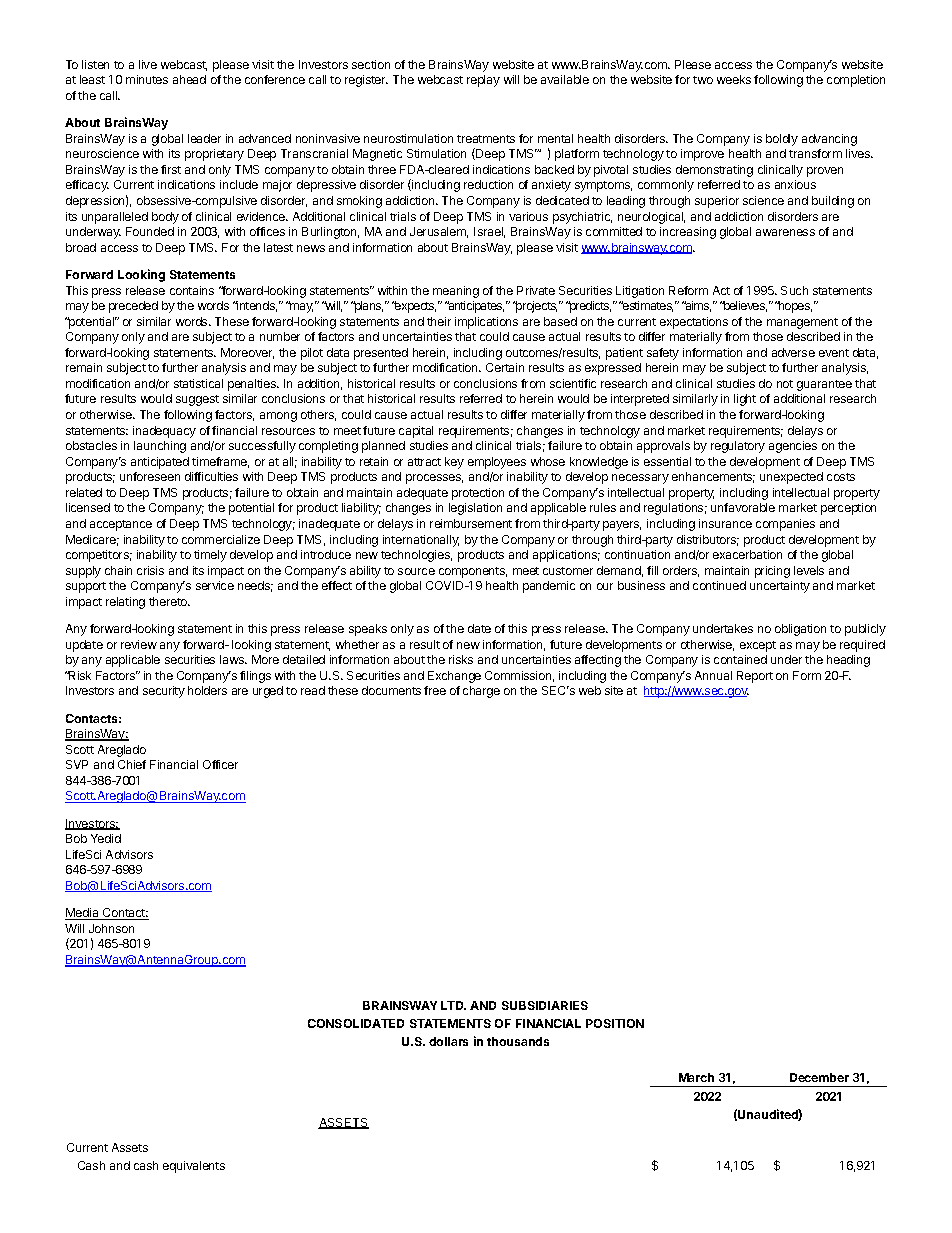 This screenshot has height=1233, width=952. What do you see at coordinates (734, 79) in the screenshot?
I see `weeks` at bounding box center [734, 79].
